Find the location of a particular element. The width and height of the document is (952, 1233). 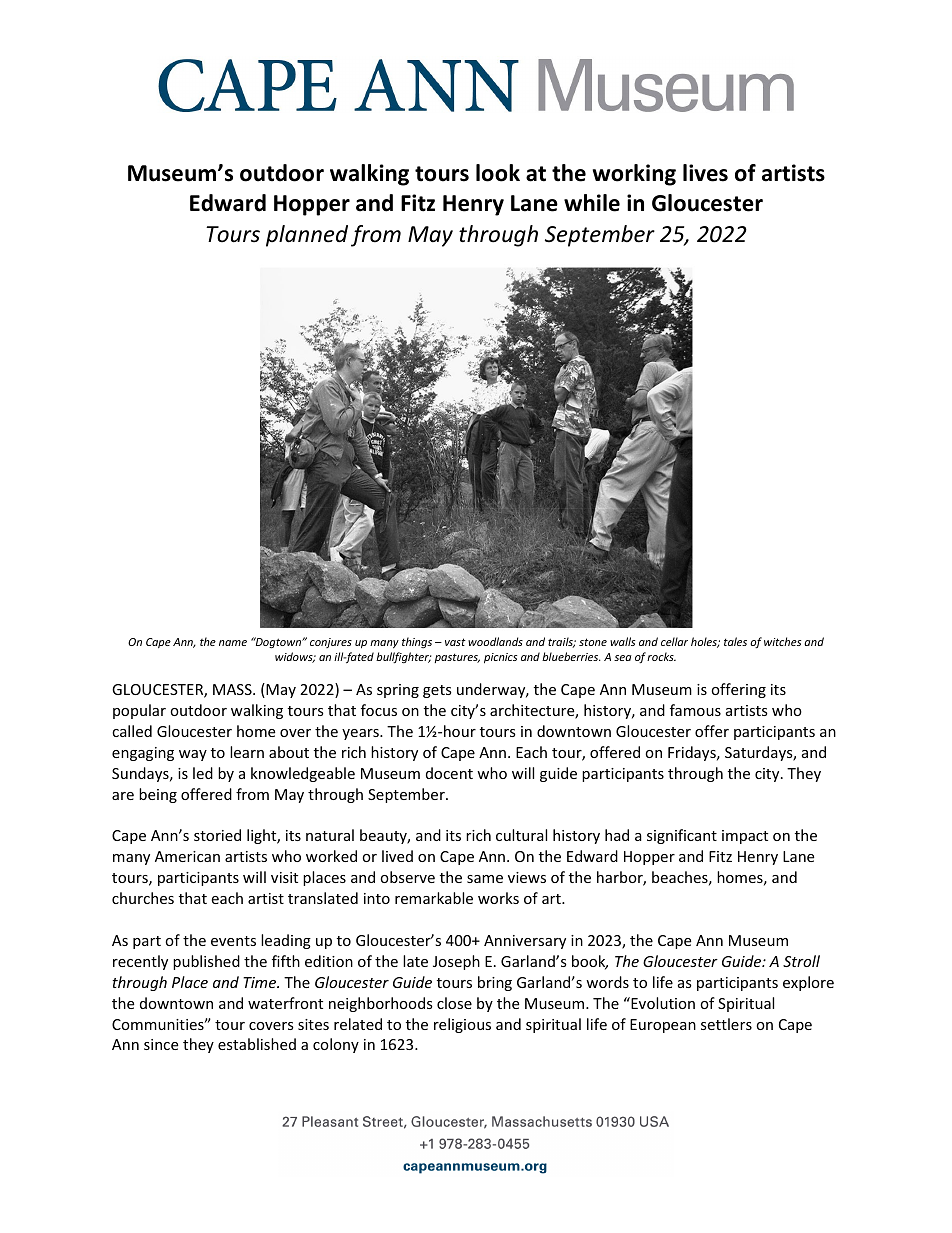

religious is located at coordinates (462, 1025).
